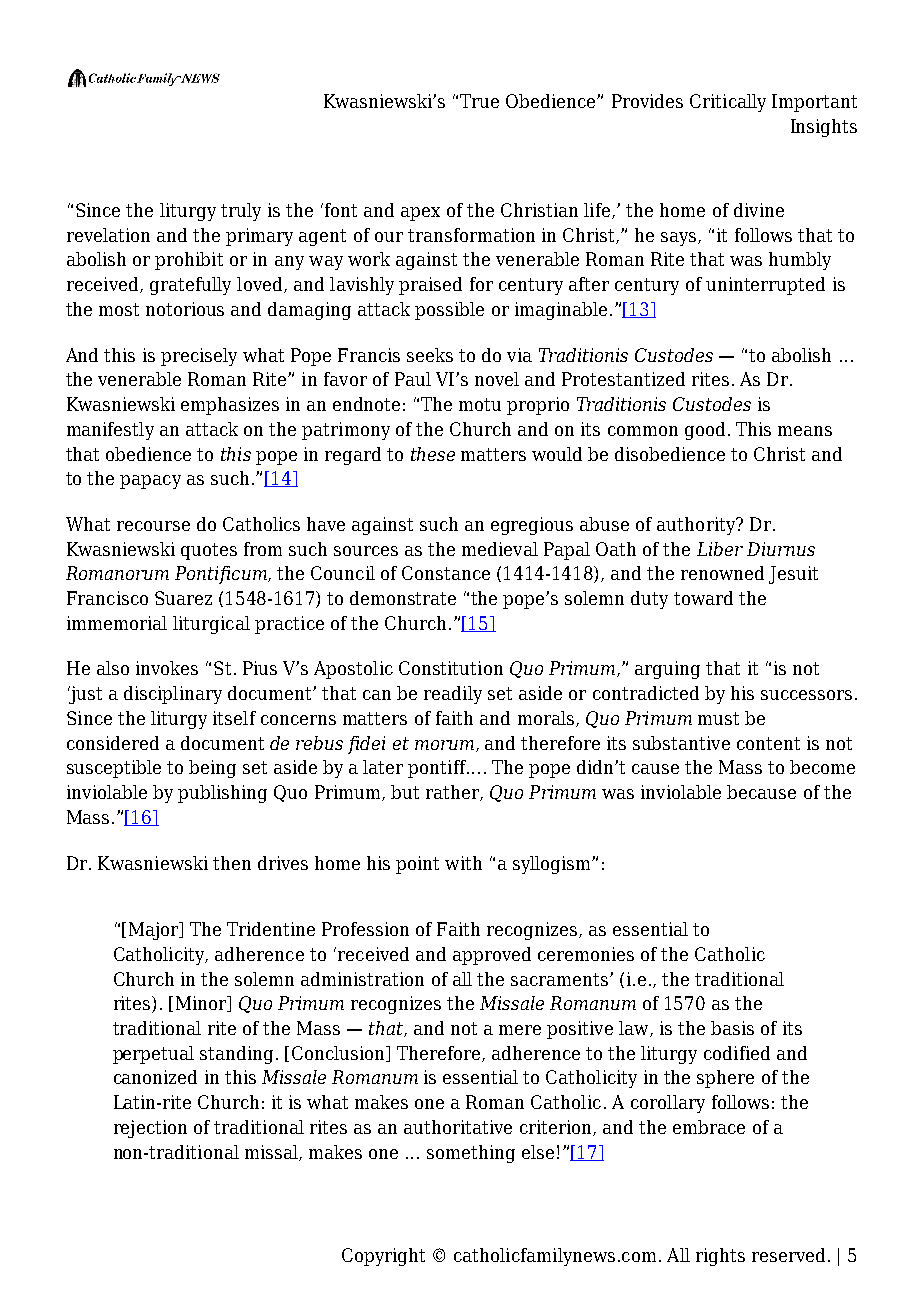 This image has width=924, height=1308. I want to click on approved, so click(492, 956).
